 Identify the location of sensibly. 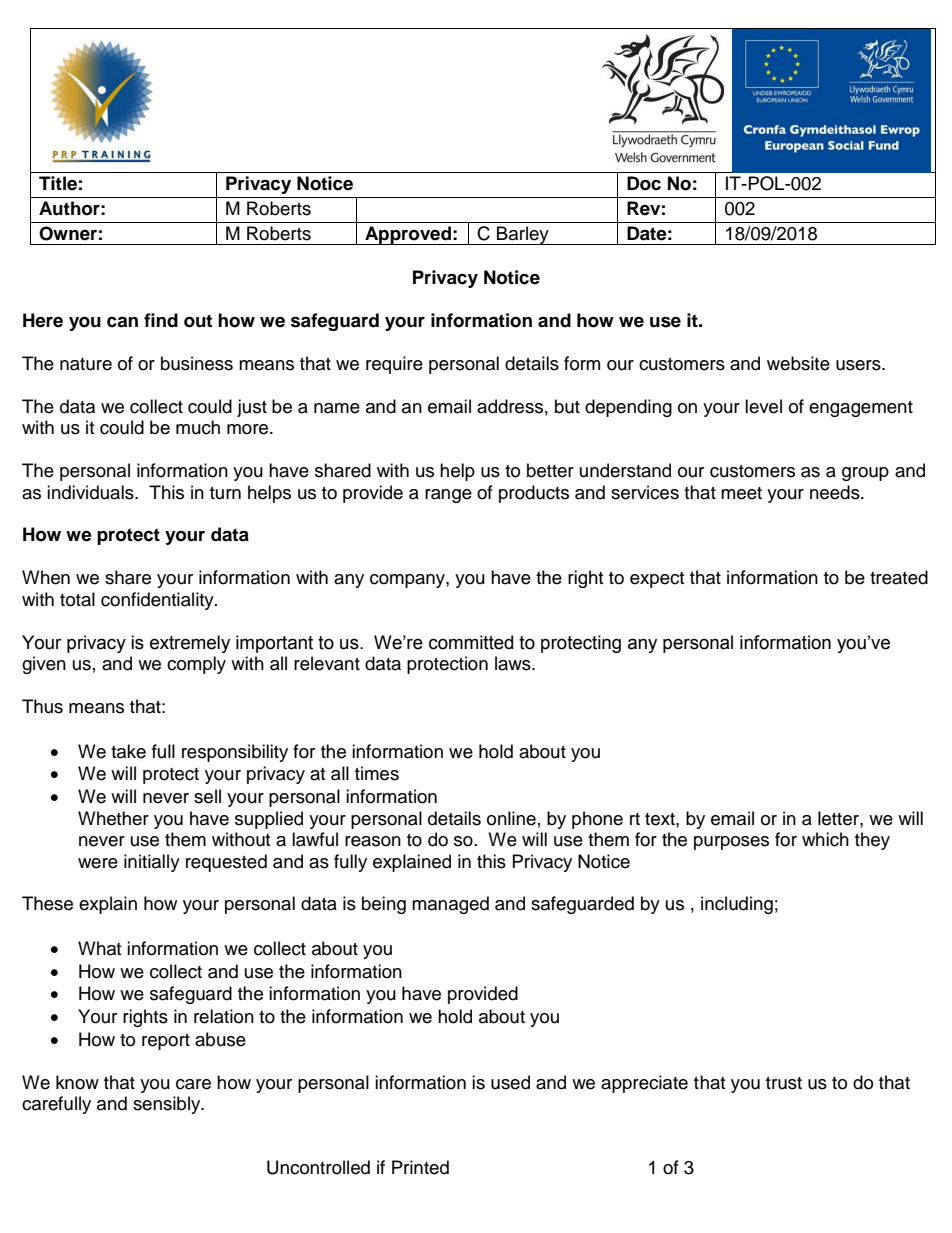
(168, 1105).
